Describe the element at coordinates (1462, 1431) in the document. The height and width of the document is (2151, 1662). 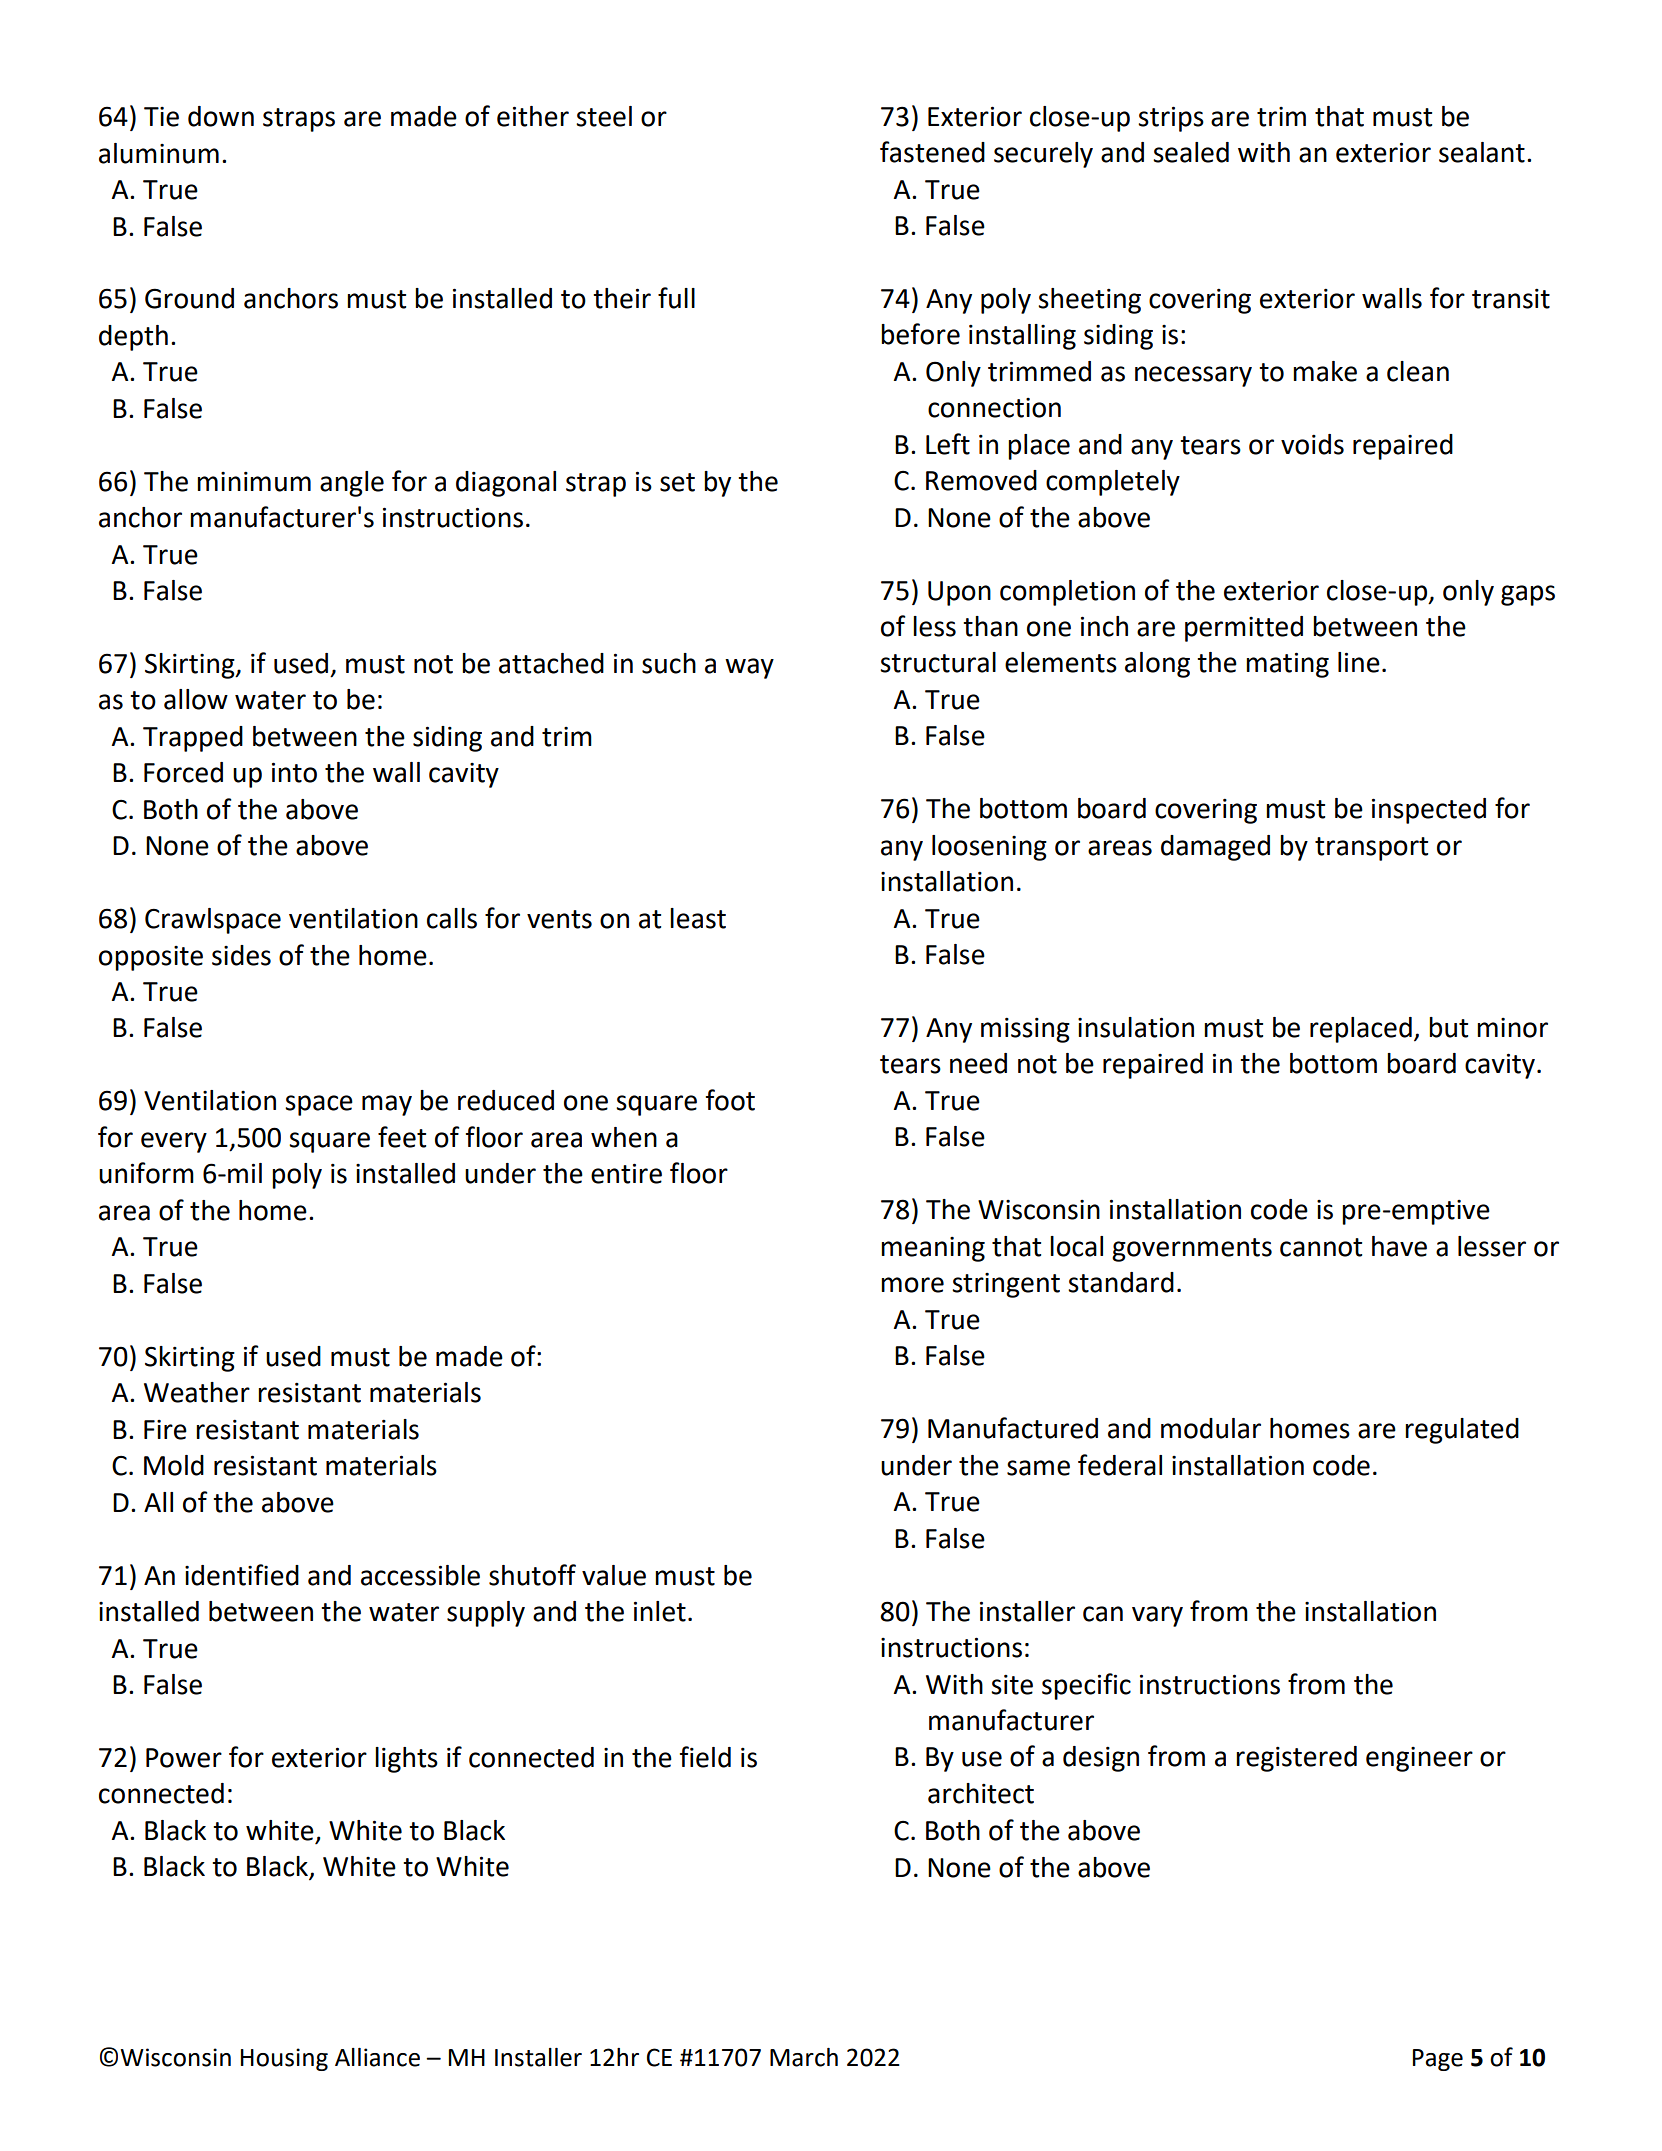
I see `regulated` at that location.
